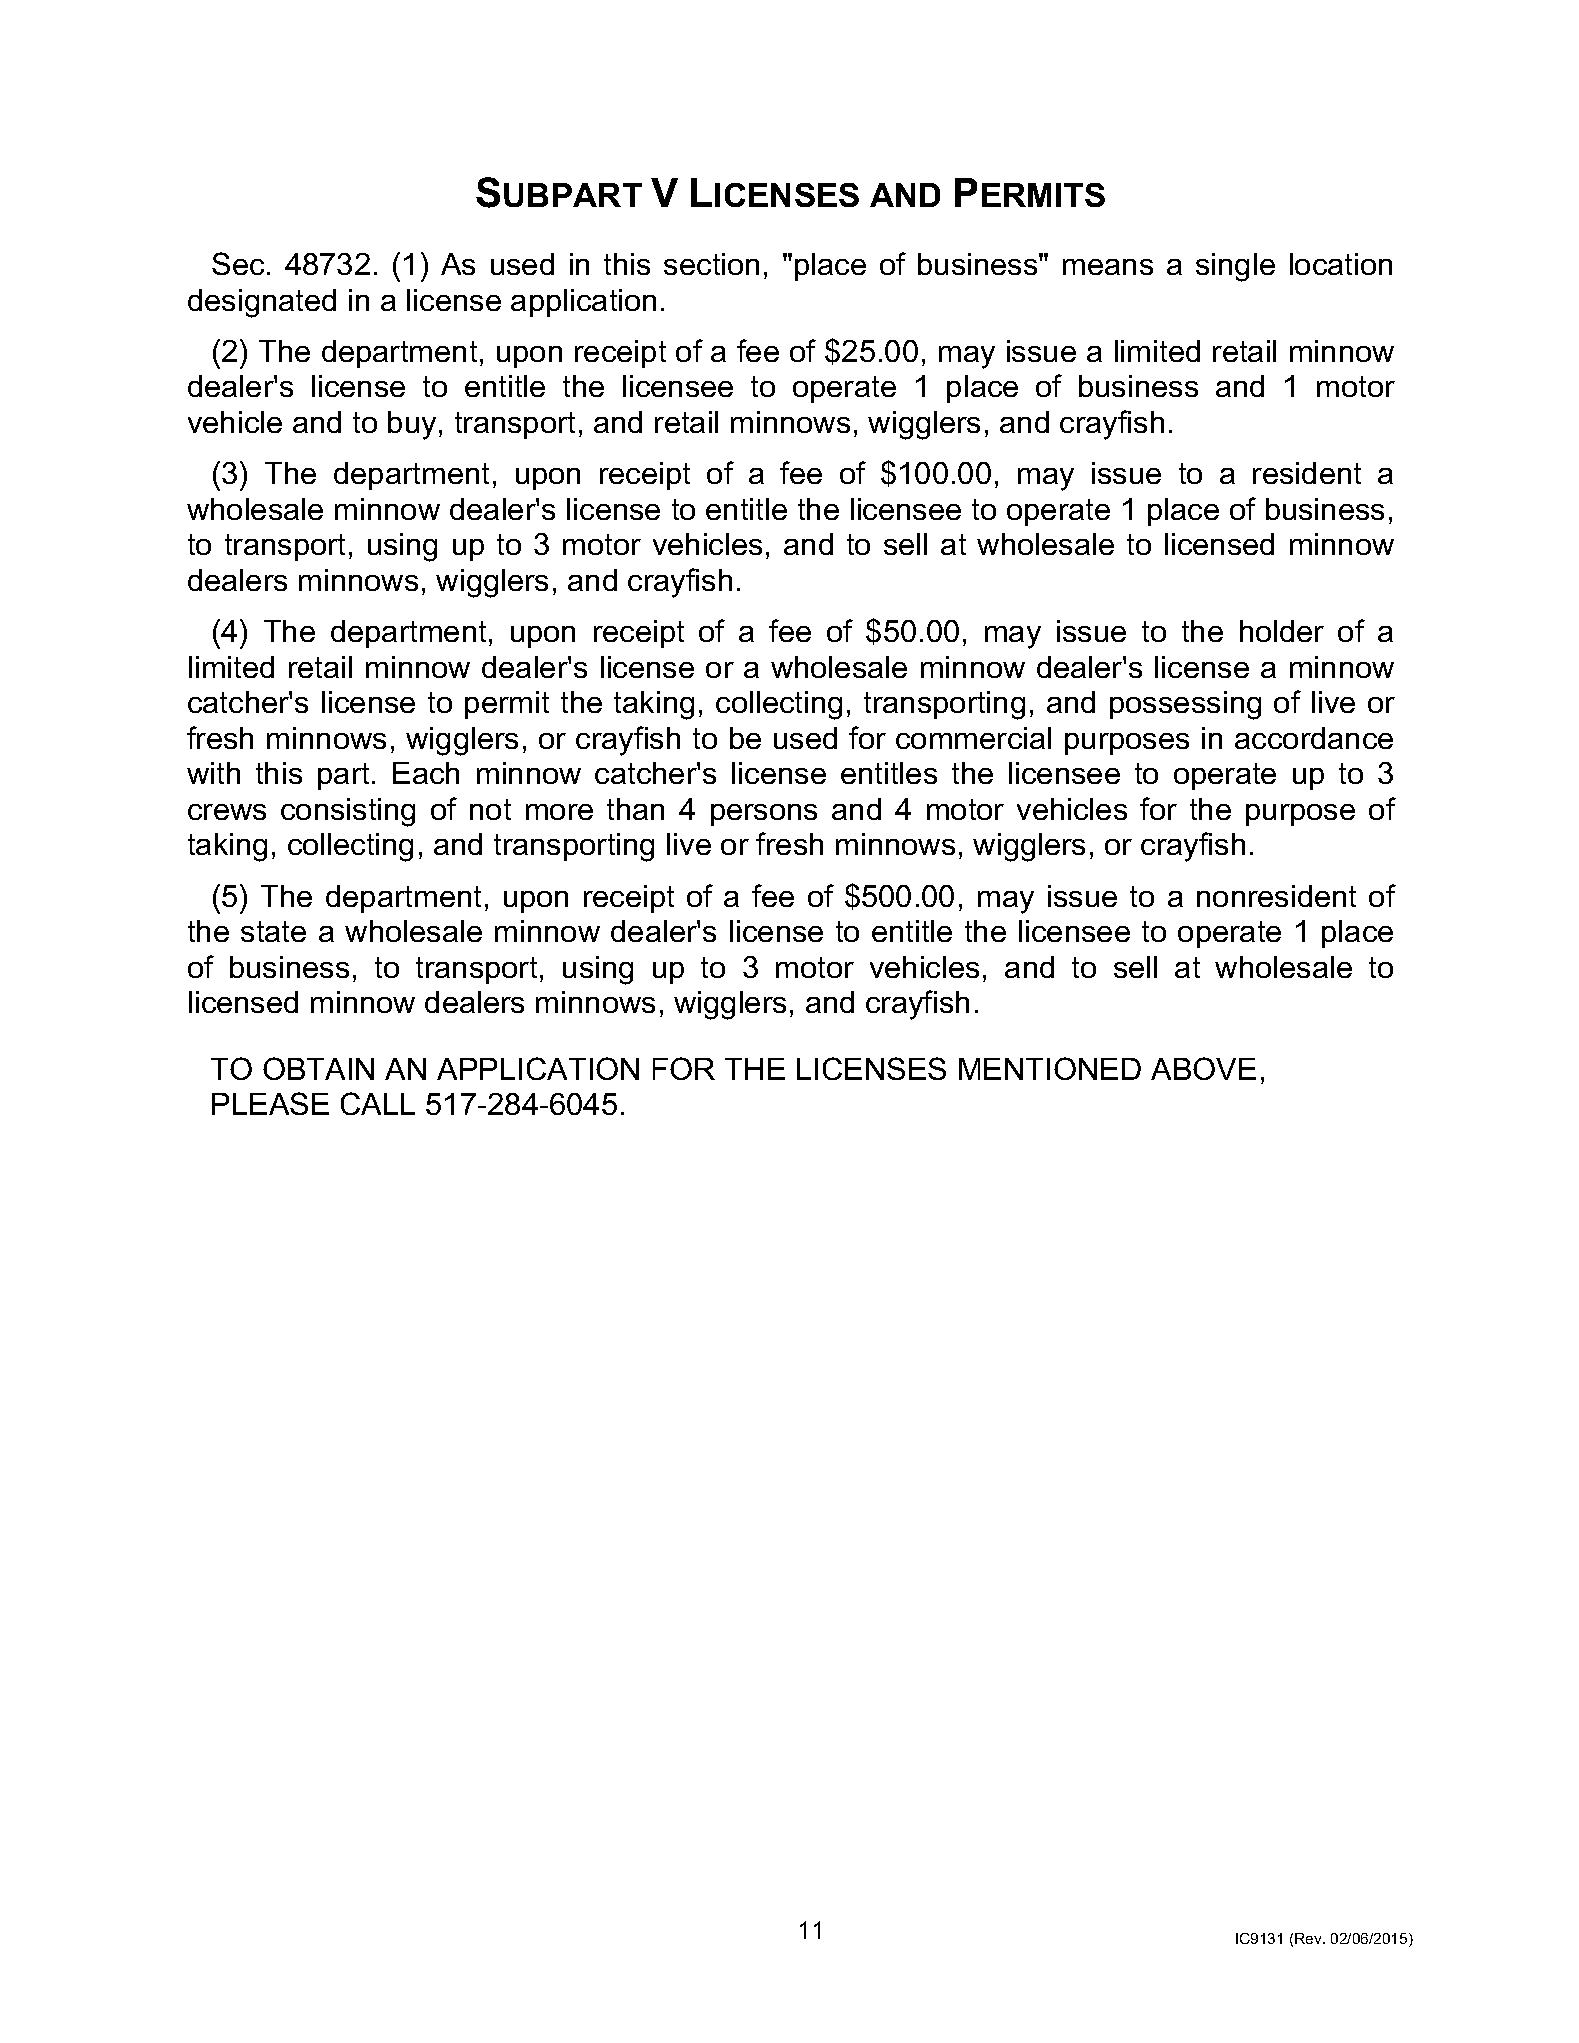 This screenshot has width=1579, height=2043. Describe the element at coordinates (1314, 738) in the screenshot. I see `accordance` at that location.
